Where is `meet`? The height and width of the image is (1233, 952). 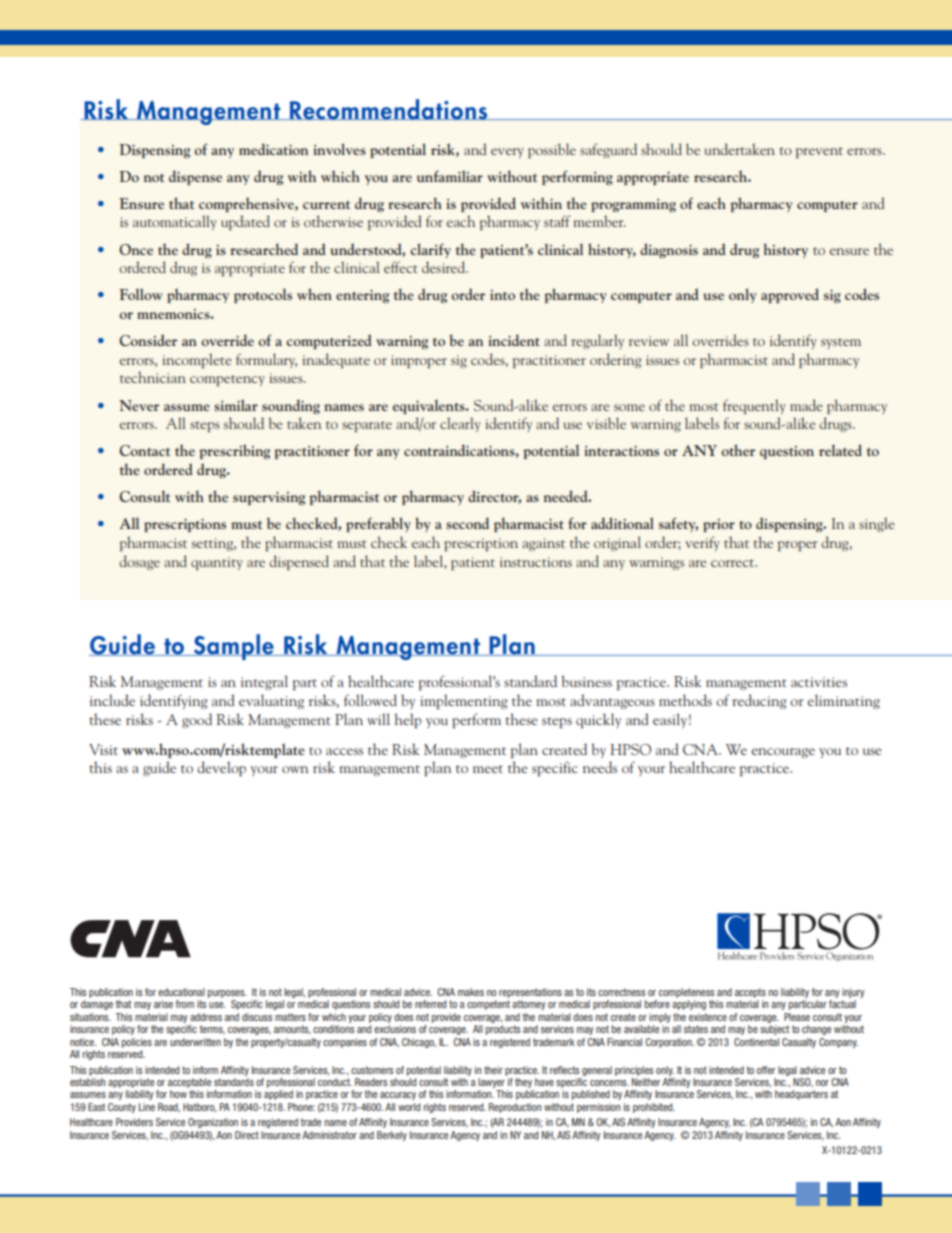
meet is located at coordinates (488, 769).
